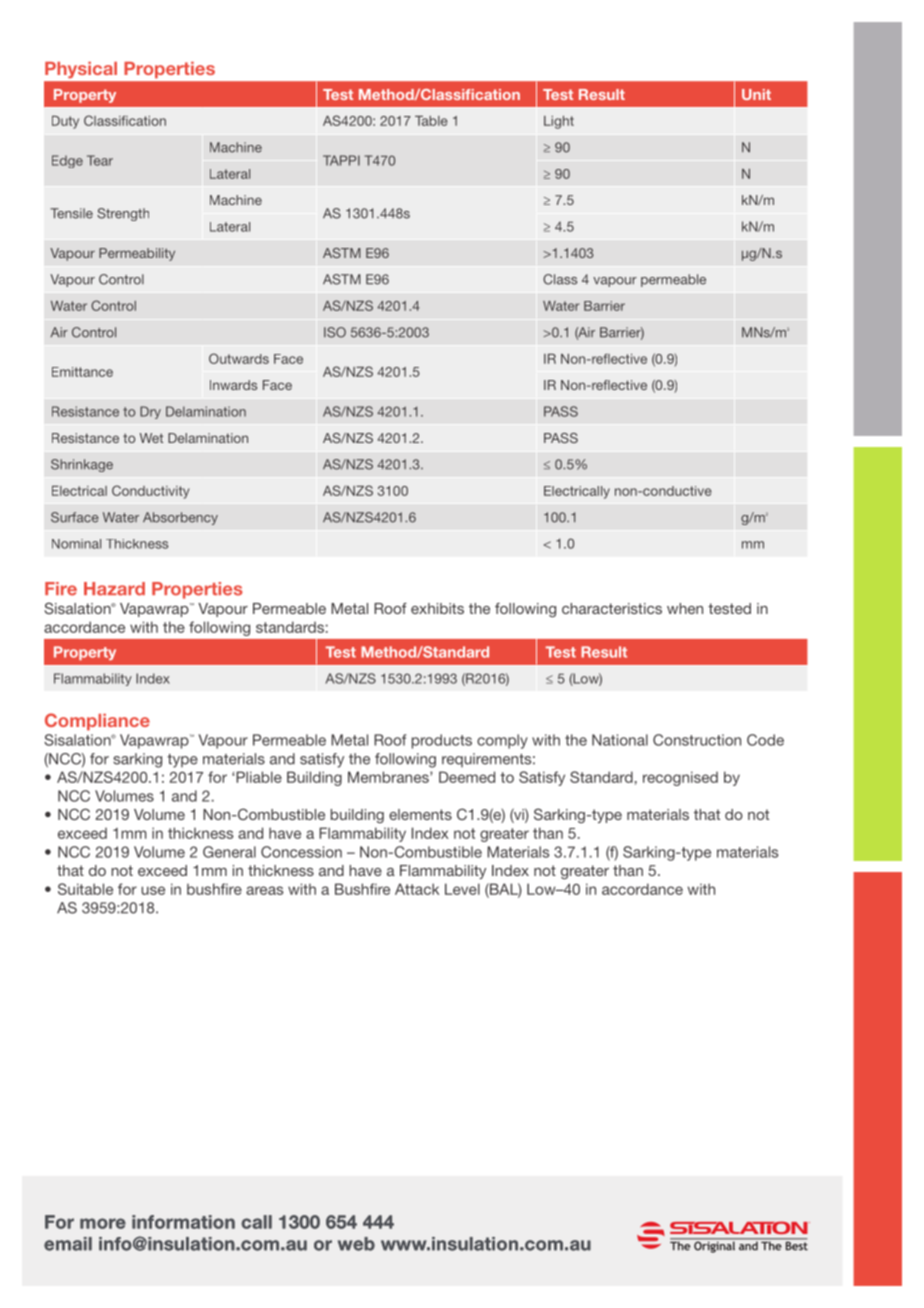 The width and height of the image is (924, 1308). I want to click on elements, so click(420, 814).
